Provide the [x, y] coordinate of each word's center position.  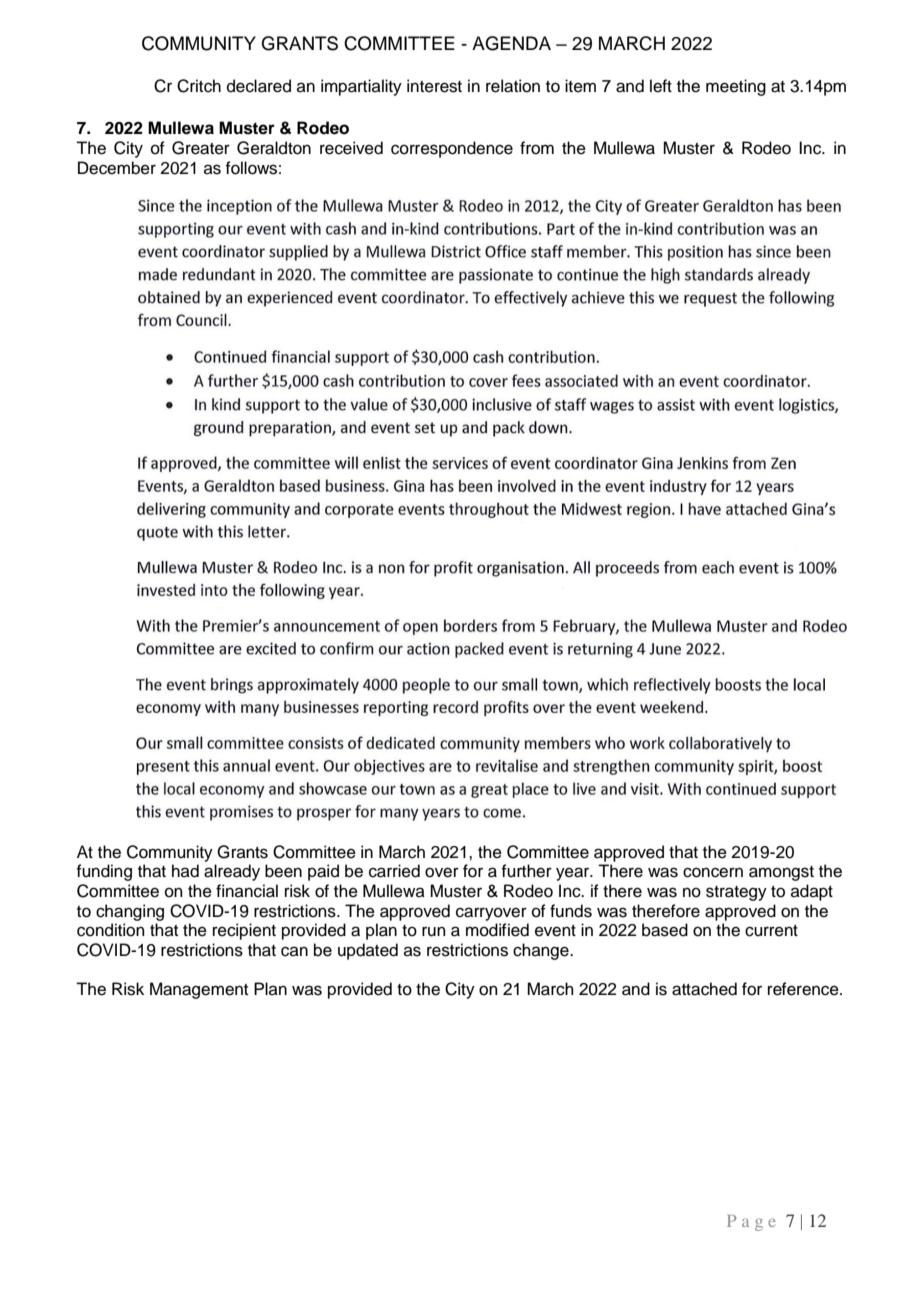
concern [713, 872]
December [117, 168]
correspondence [452, 149]
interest [434, 86]
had [185, 871]
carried [394, 871]
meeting [736, 87]
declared [259, 86]
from [537, 148]
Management [199, 990]
